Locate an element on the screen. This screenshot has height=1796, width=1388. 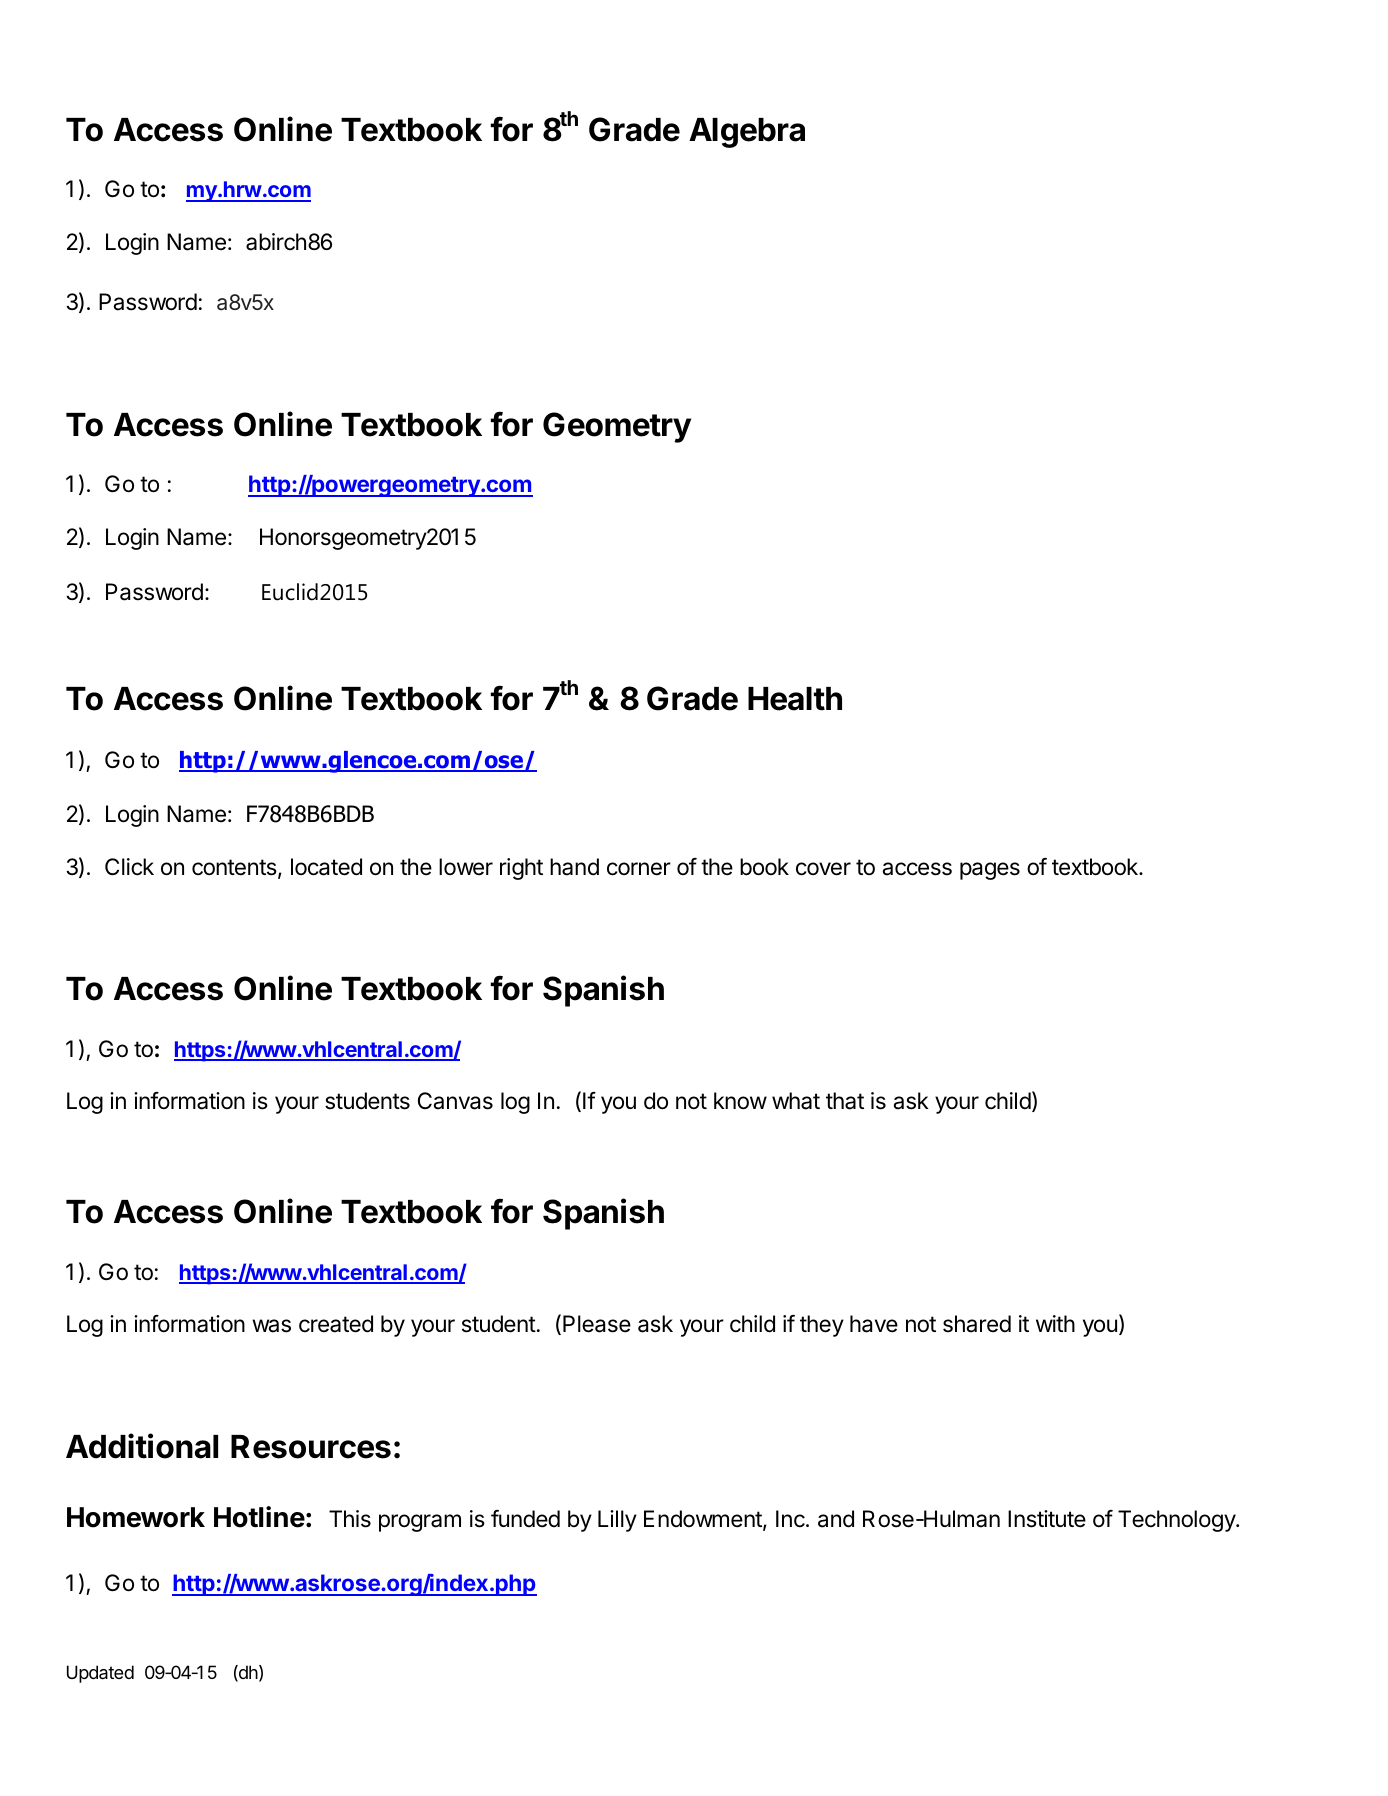
Lilly is located at coordinates (617, 1521).
